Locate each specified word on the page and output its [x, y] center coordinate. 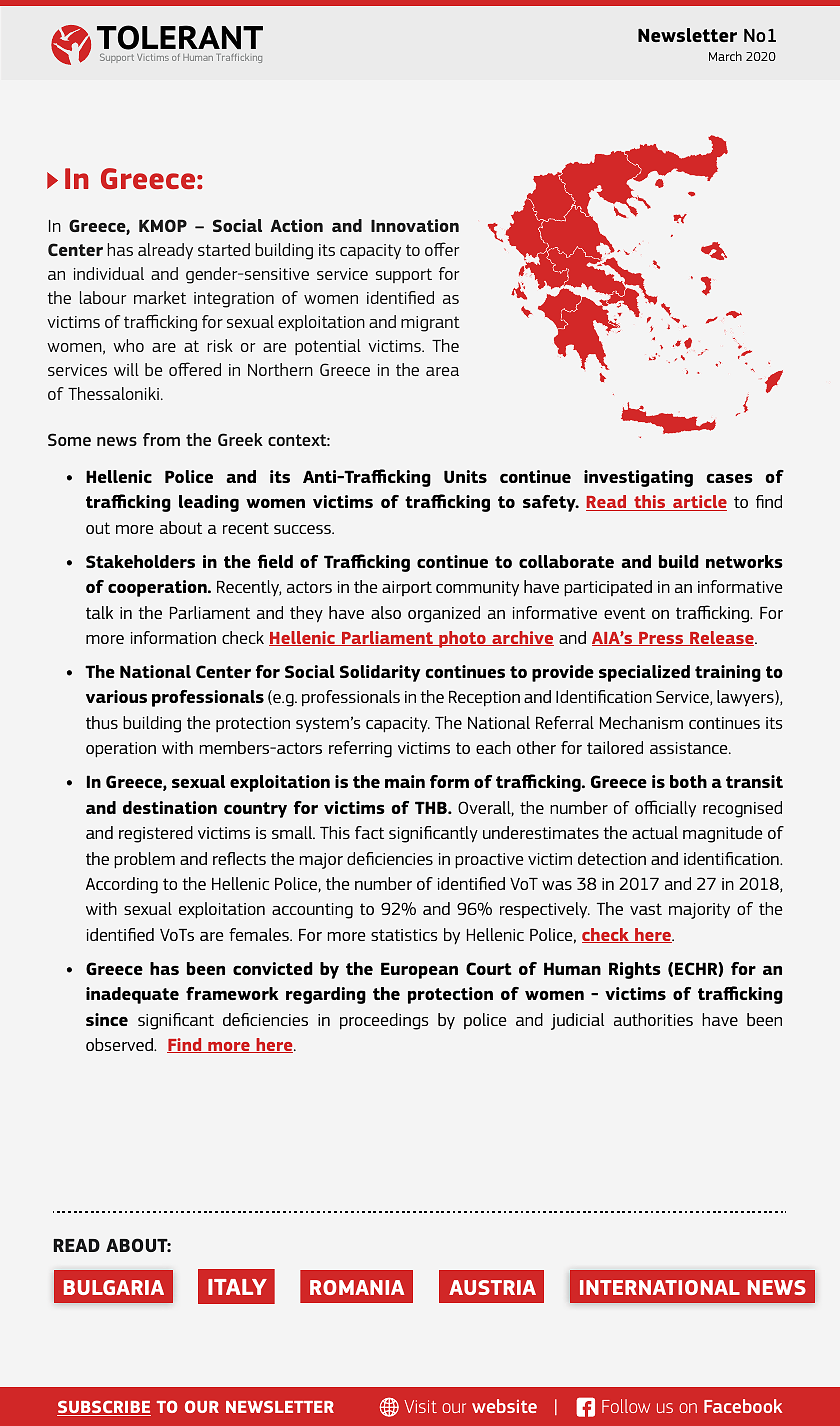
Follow [626, 1406]
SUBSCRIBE [104, 1408]
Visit [420, 1406]
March [725, 56]
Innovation [415, 225]
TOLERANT [180, 37]
